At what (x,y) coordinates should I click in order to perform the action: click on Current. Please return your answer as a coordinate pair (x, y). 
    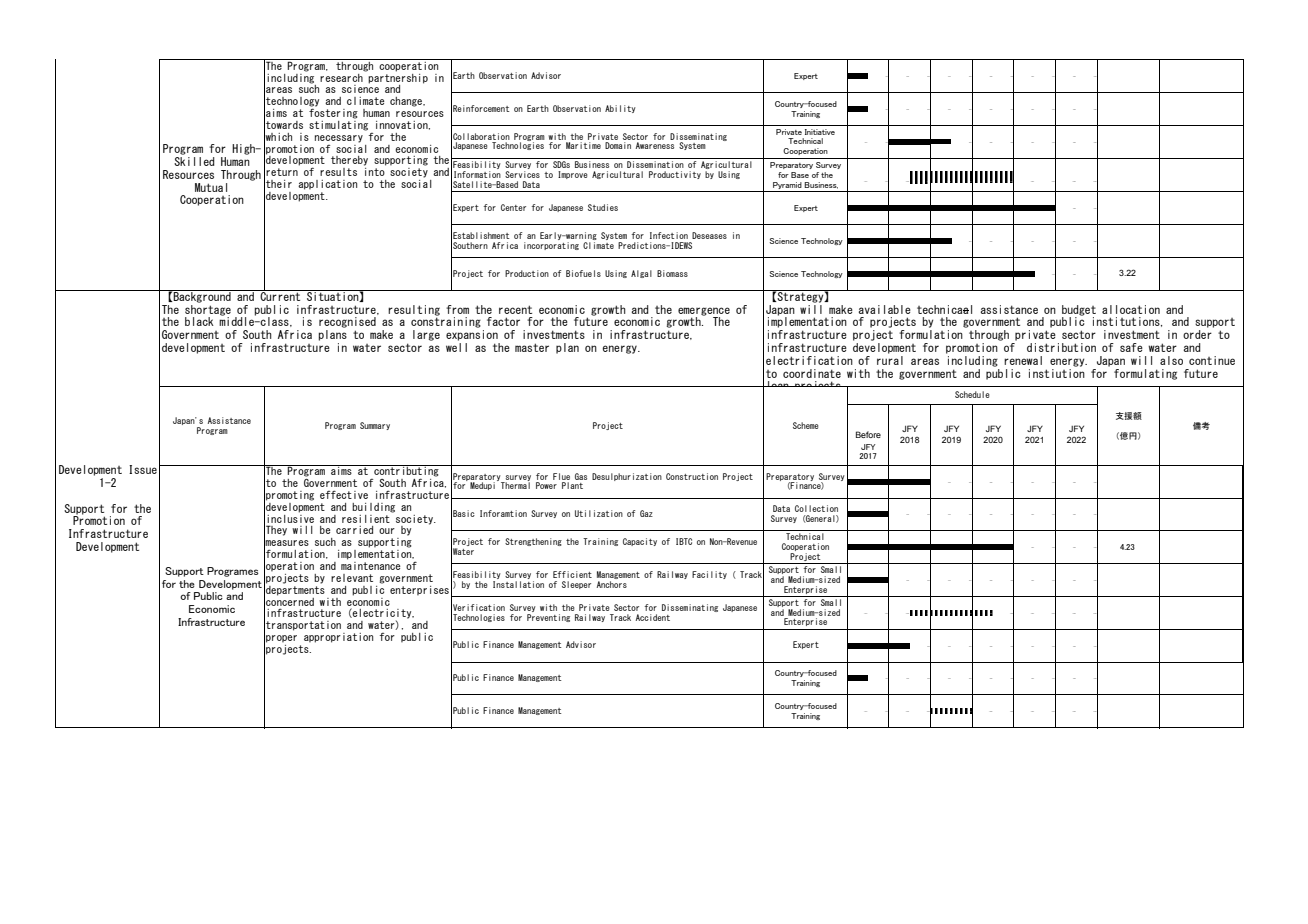
    Looking at the image, I should click on (280, 295).
